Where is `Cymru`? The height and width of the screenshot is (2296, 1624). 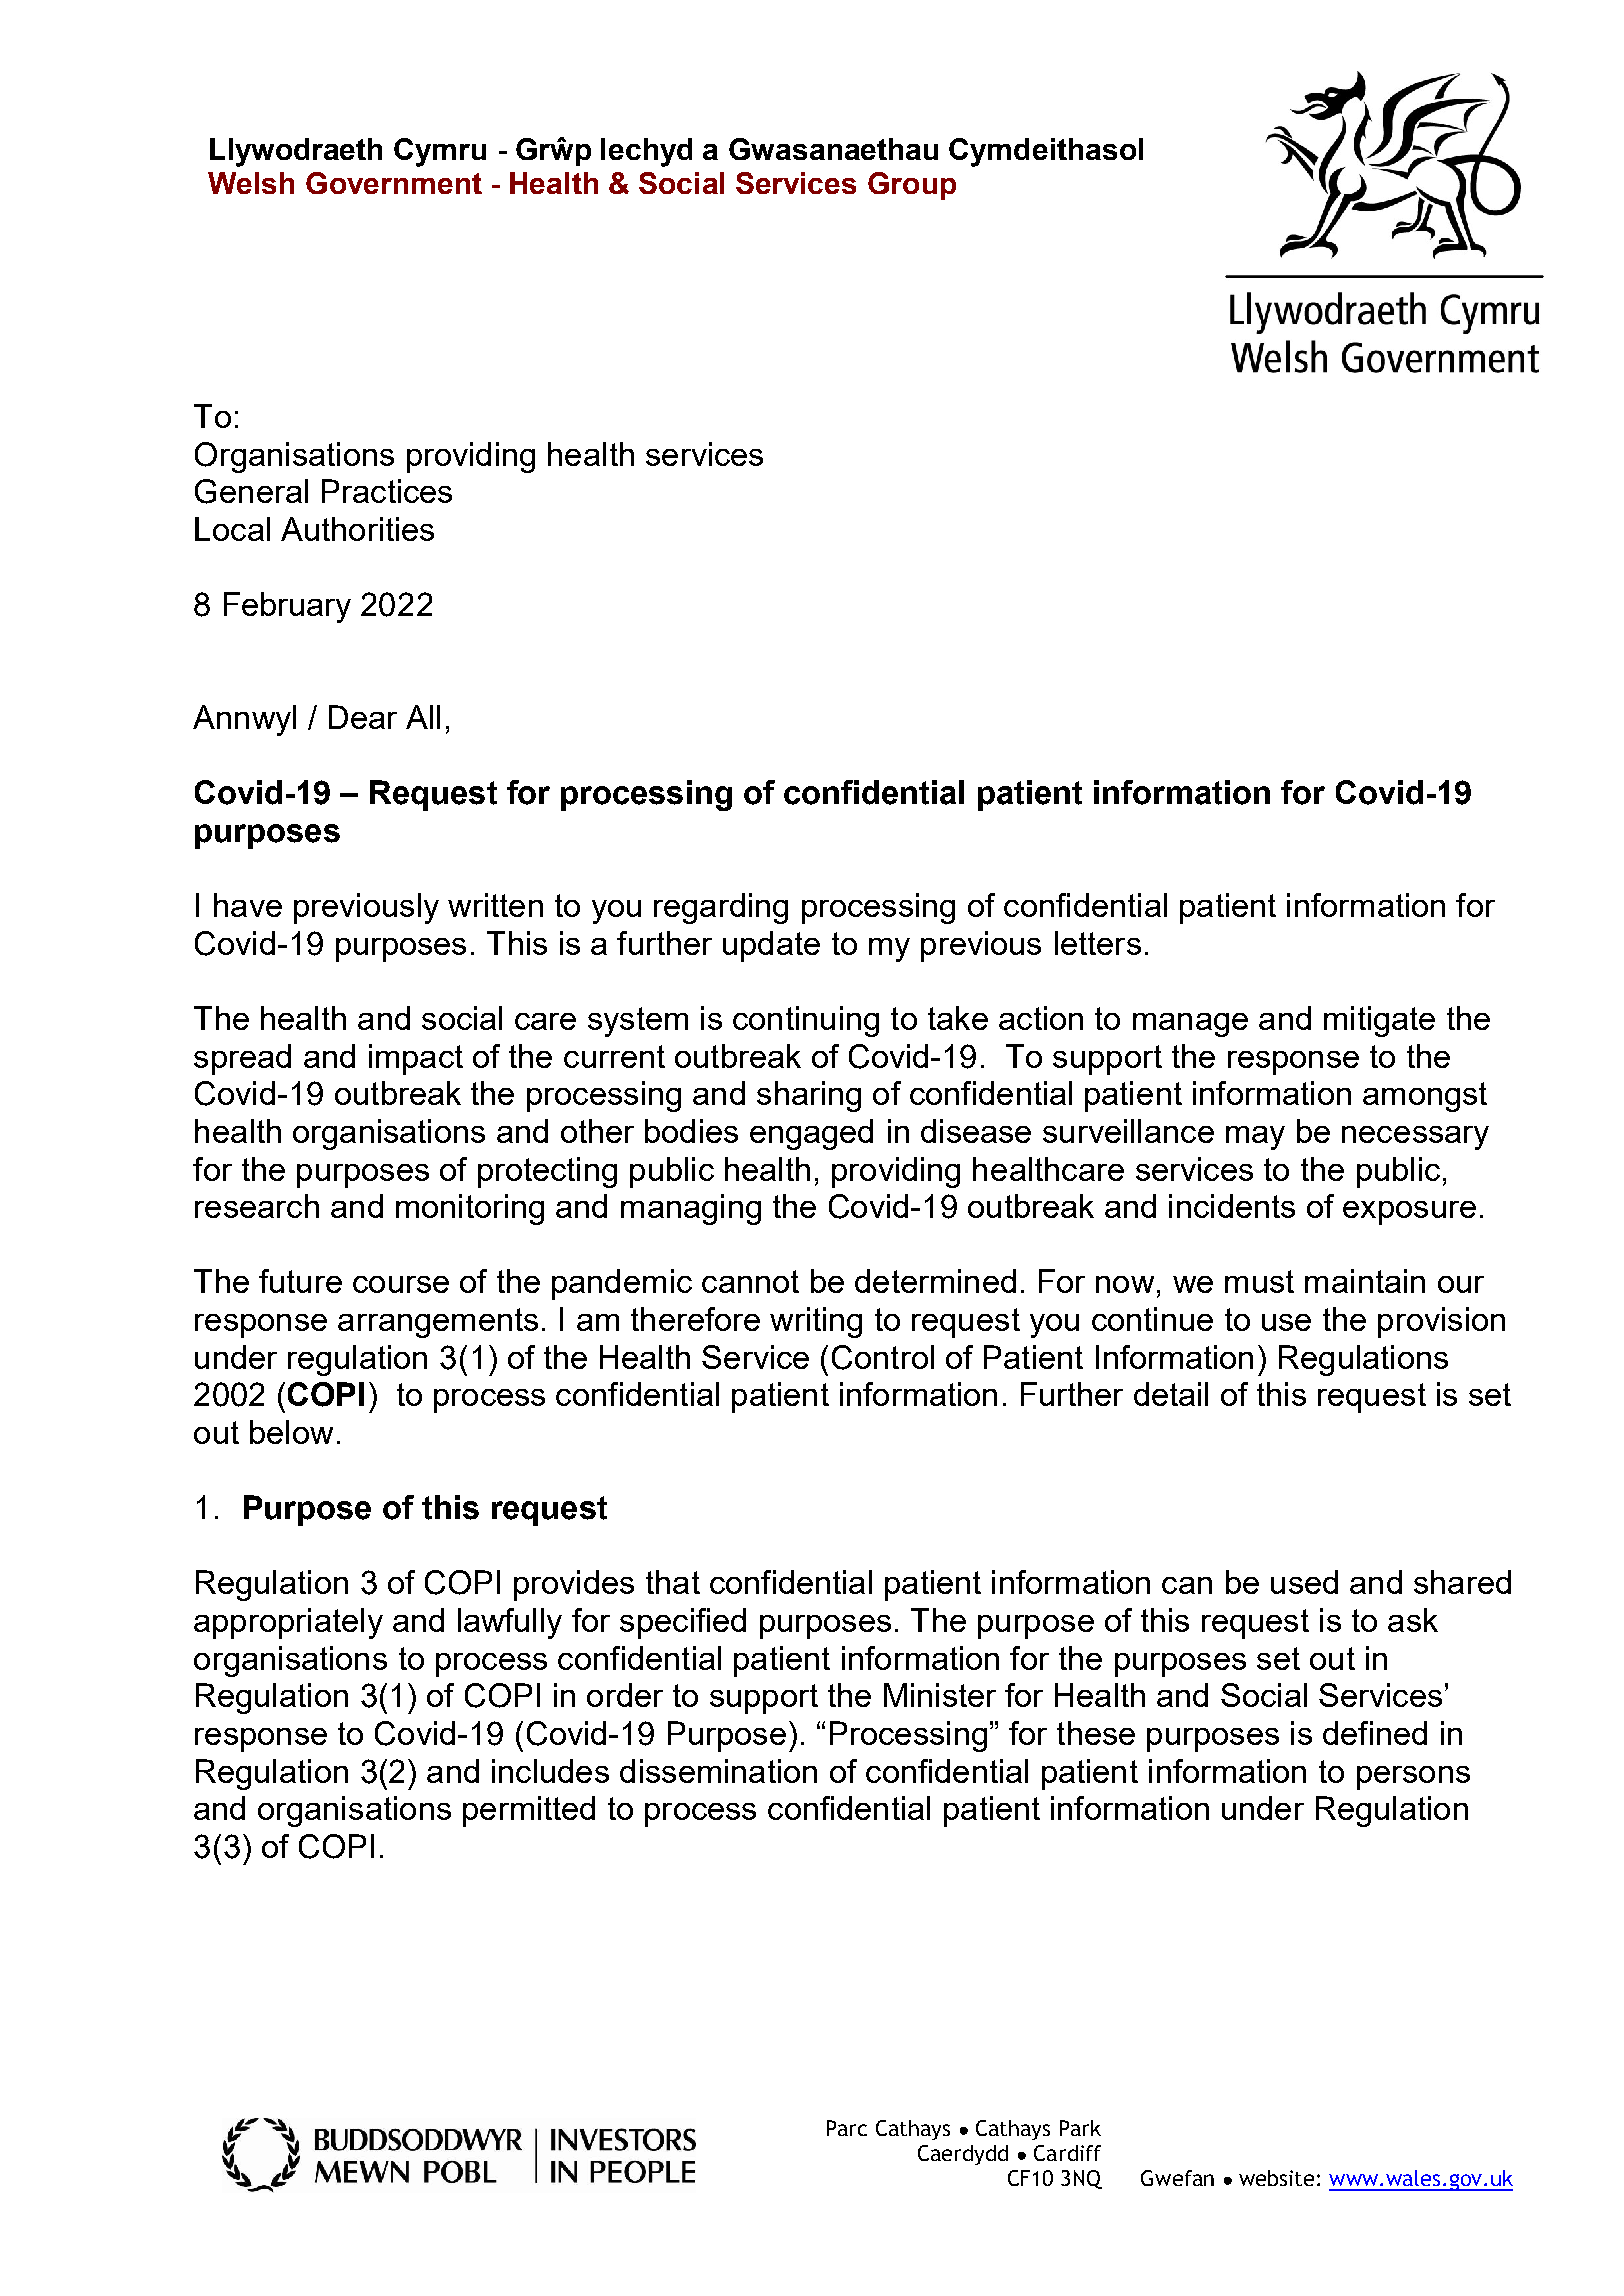
Cymru is located at coordinates (440, 152).
